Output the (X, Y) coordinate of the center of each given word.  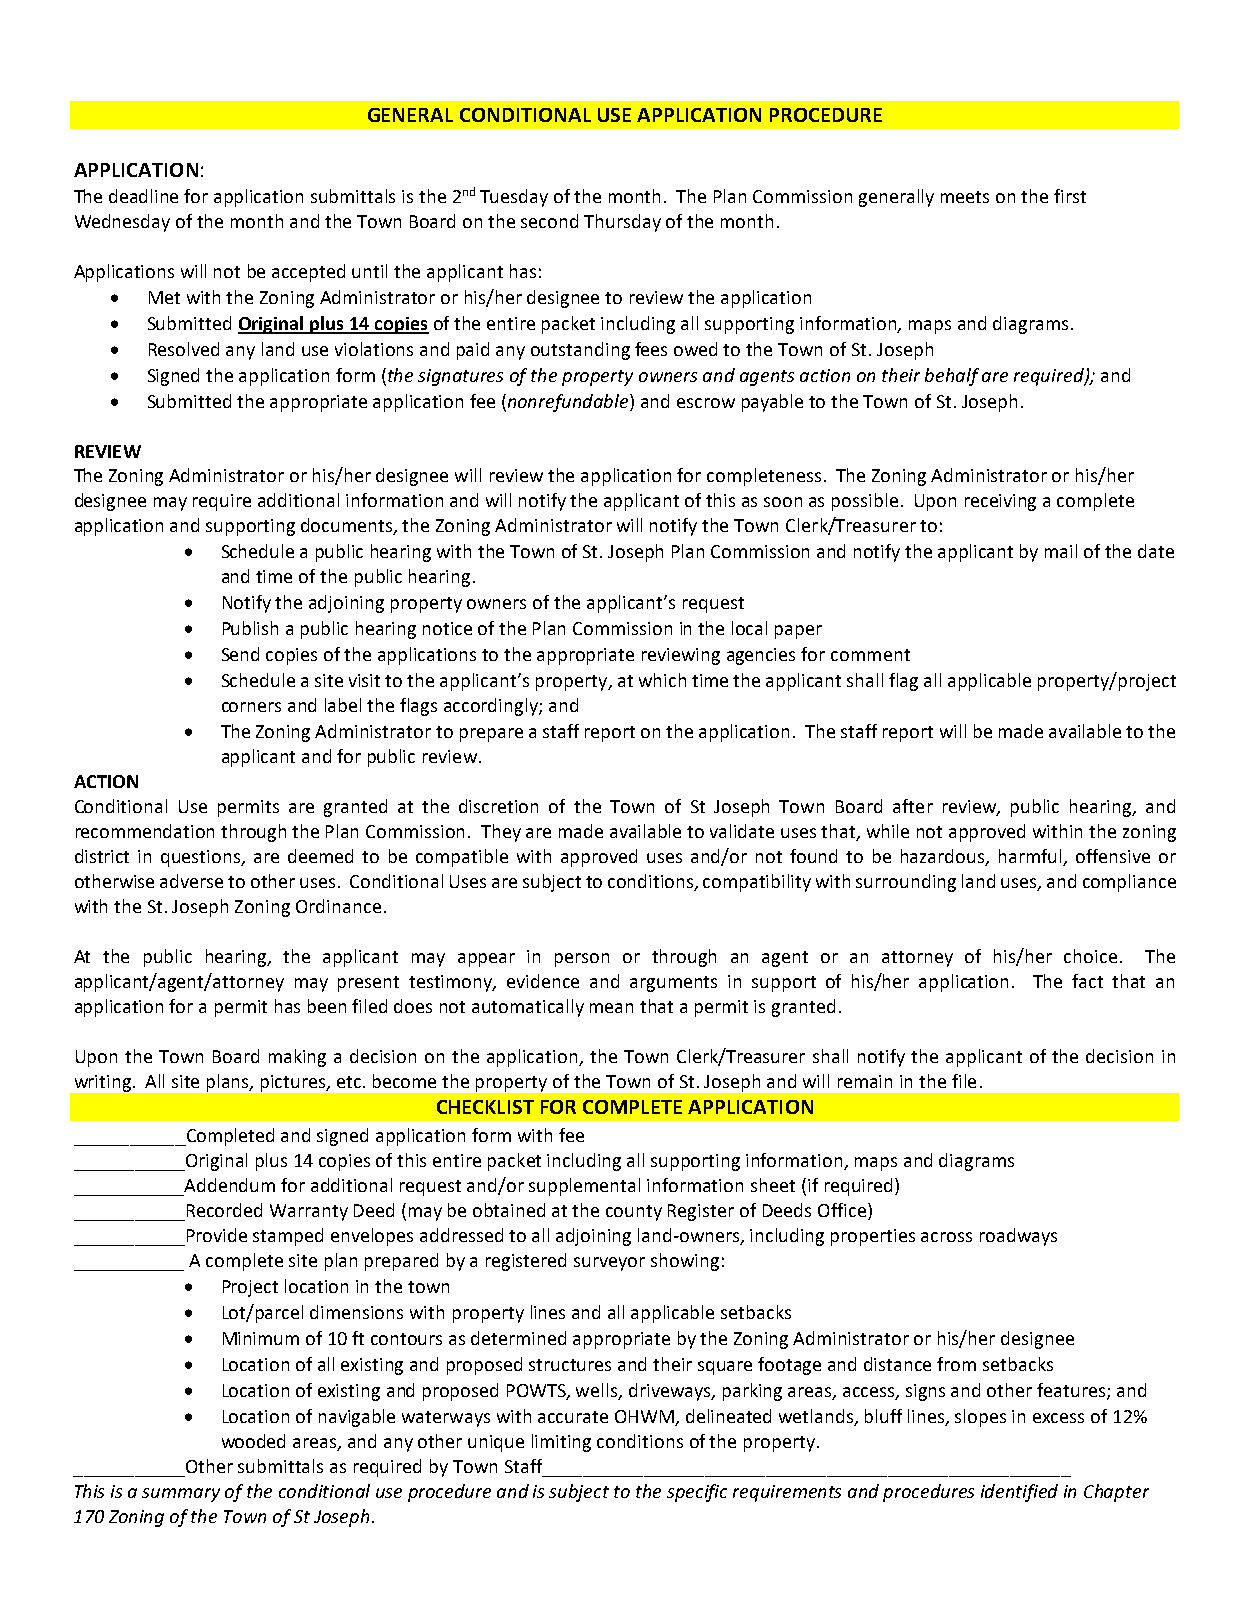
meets (965, 197)
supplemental (584, 1187)
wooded (253, 1441)
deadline (143, 196)
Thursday (622, 223)
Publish (250, 628)
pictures (294, 1083)
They (501, 833)
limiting (561, 1443)
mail (1061, 551)
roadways (1018, 1237)
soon (783, 502)
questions (202, 858)
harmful (1031, 857)
